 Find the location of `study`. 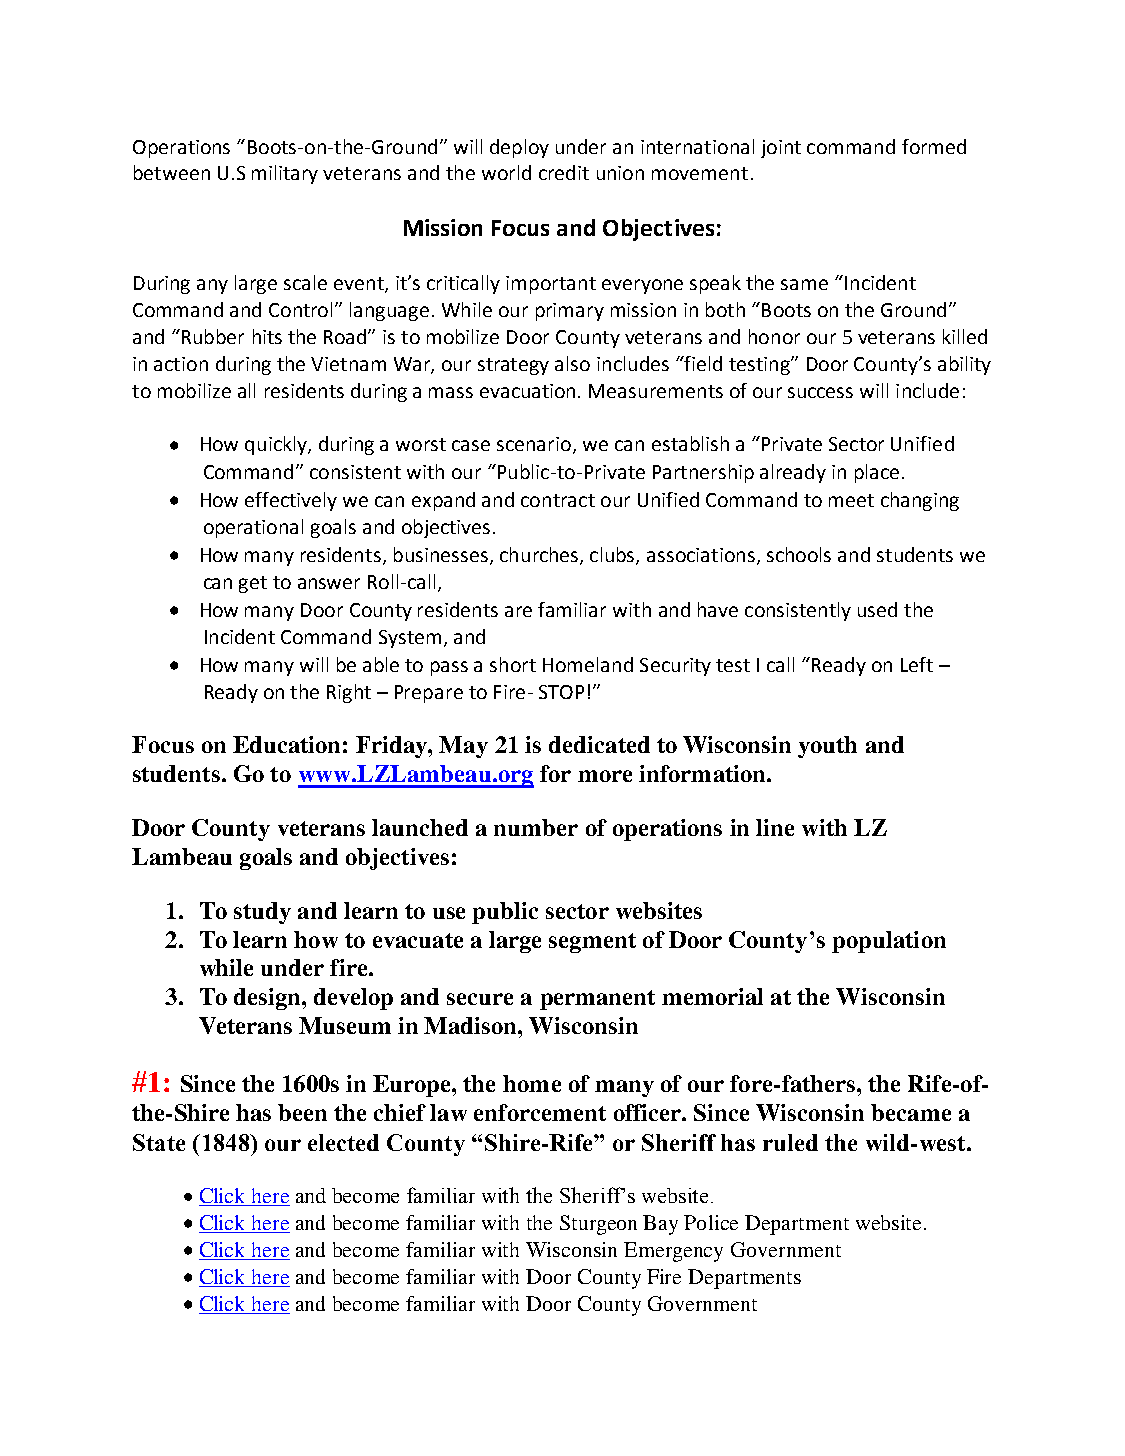

study is located at coordinates (262, 913).
